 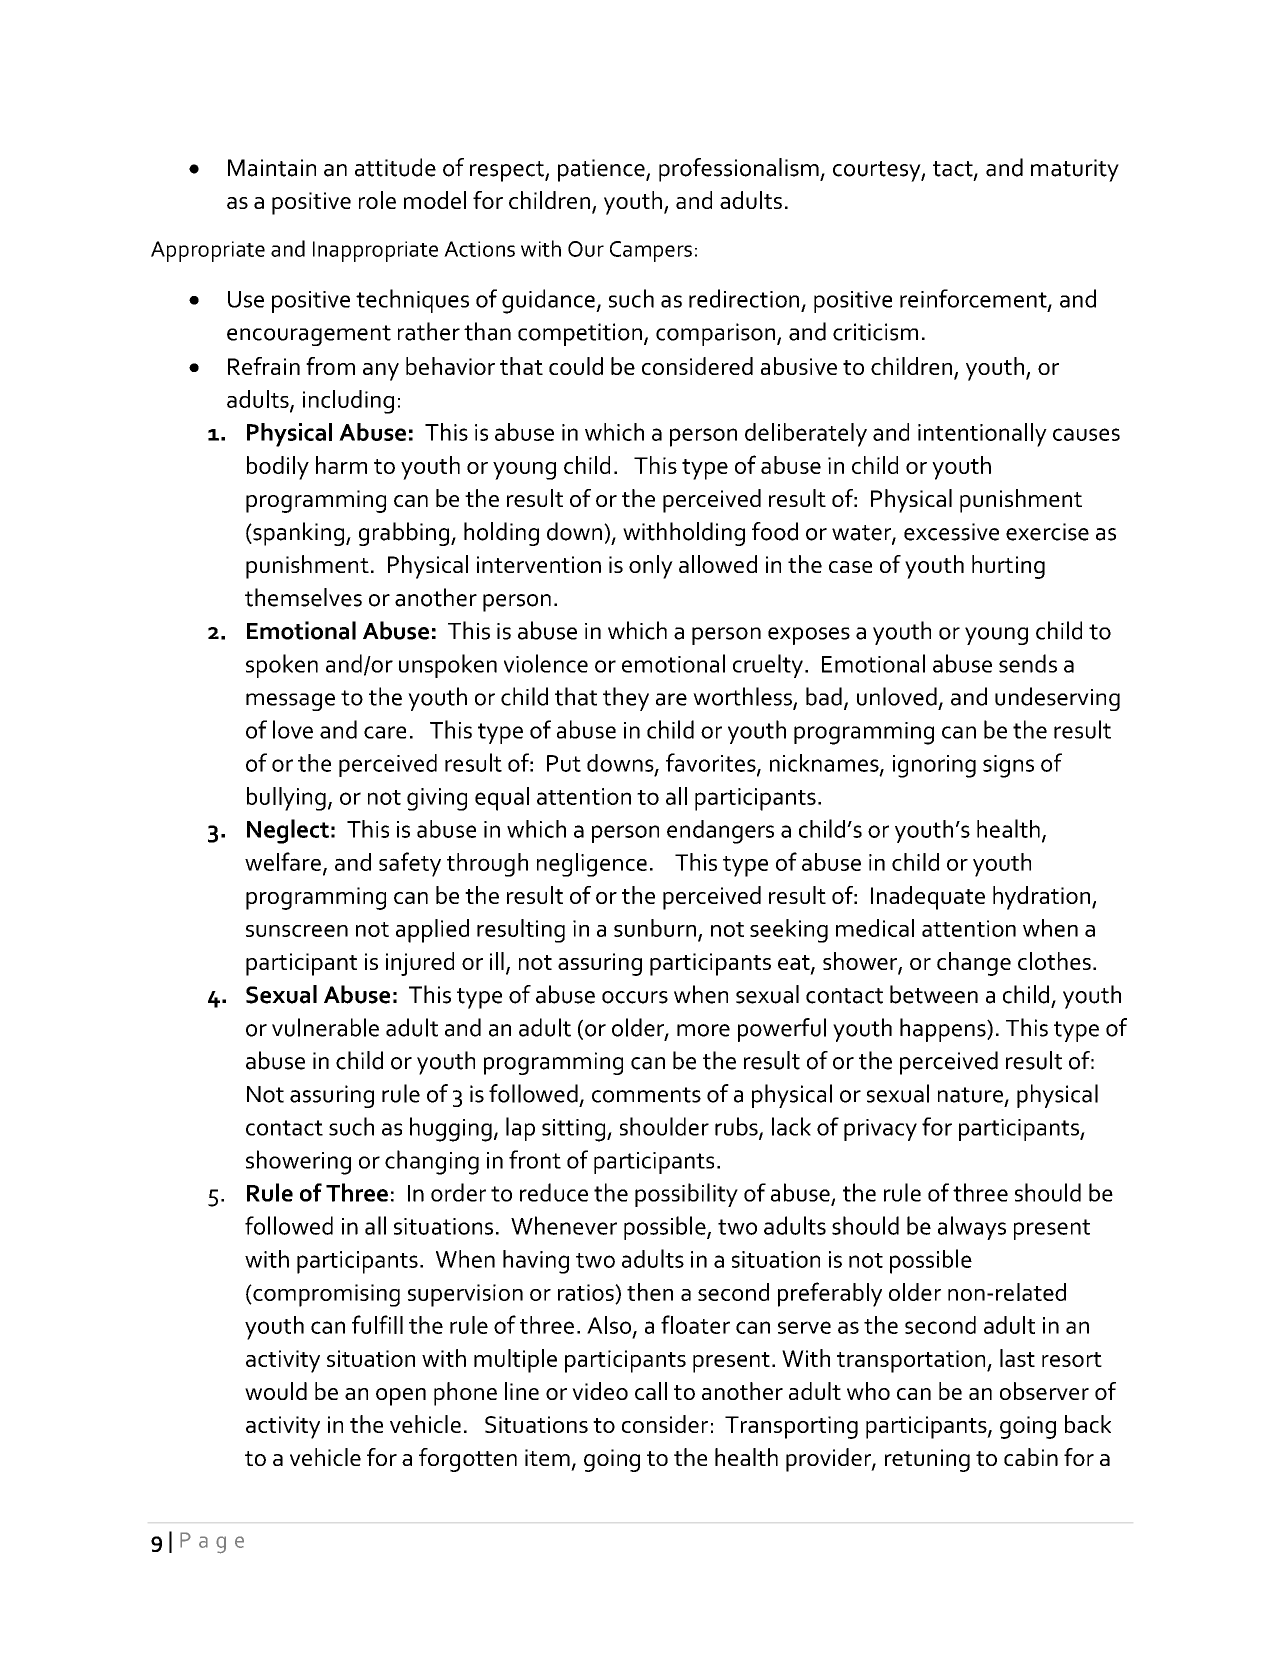 What do you see at coordinates (432, 1162) in the screenshot?
I see `changing` at bounding box center [432, 1162].
